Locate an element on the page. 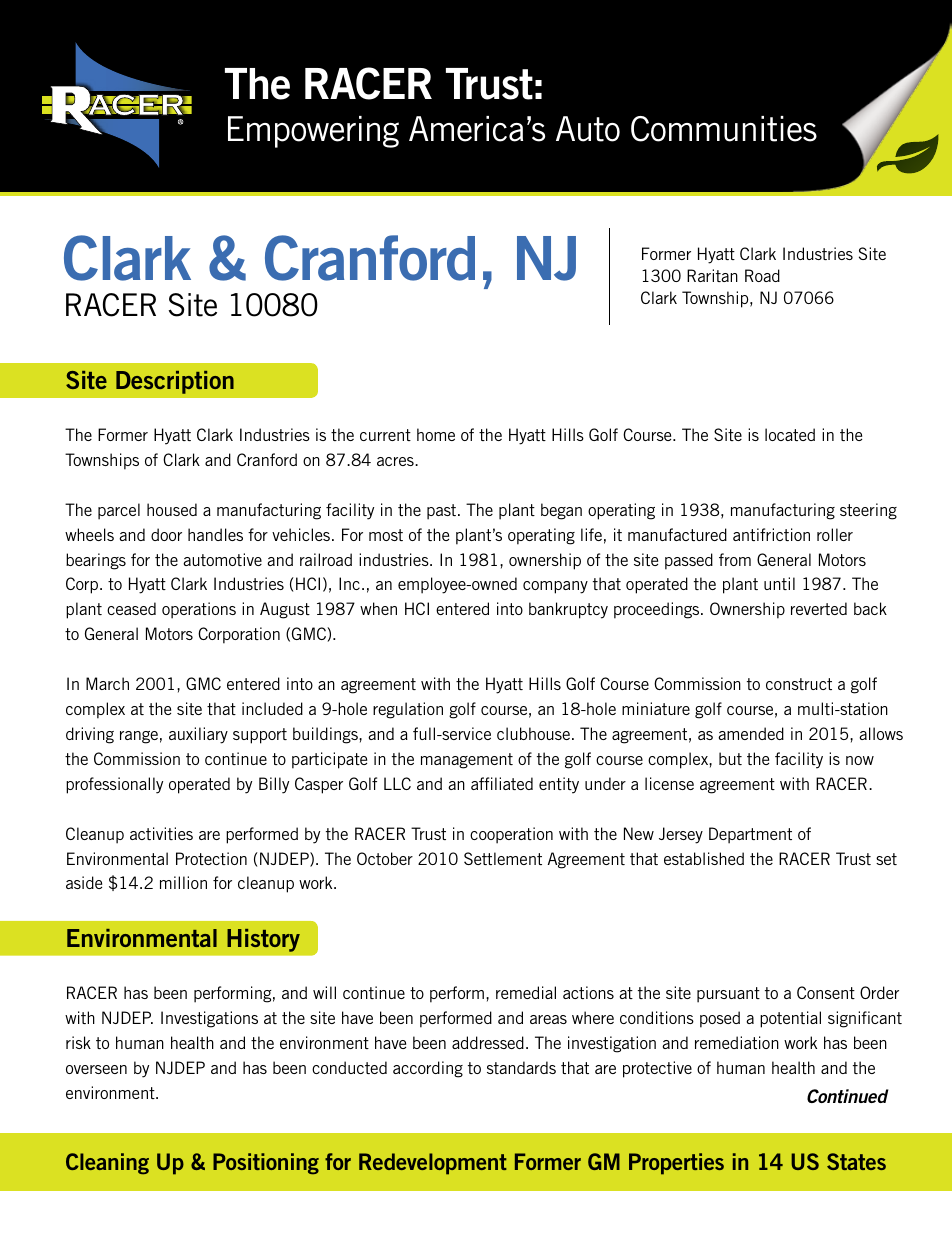 The image size is (952, 1233). located is located at coordinates (790, 434).
